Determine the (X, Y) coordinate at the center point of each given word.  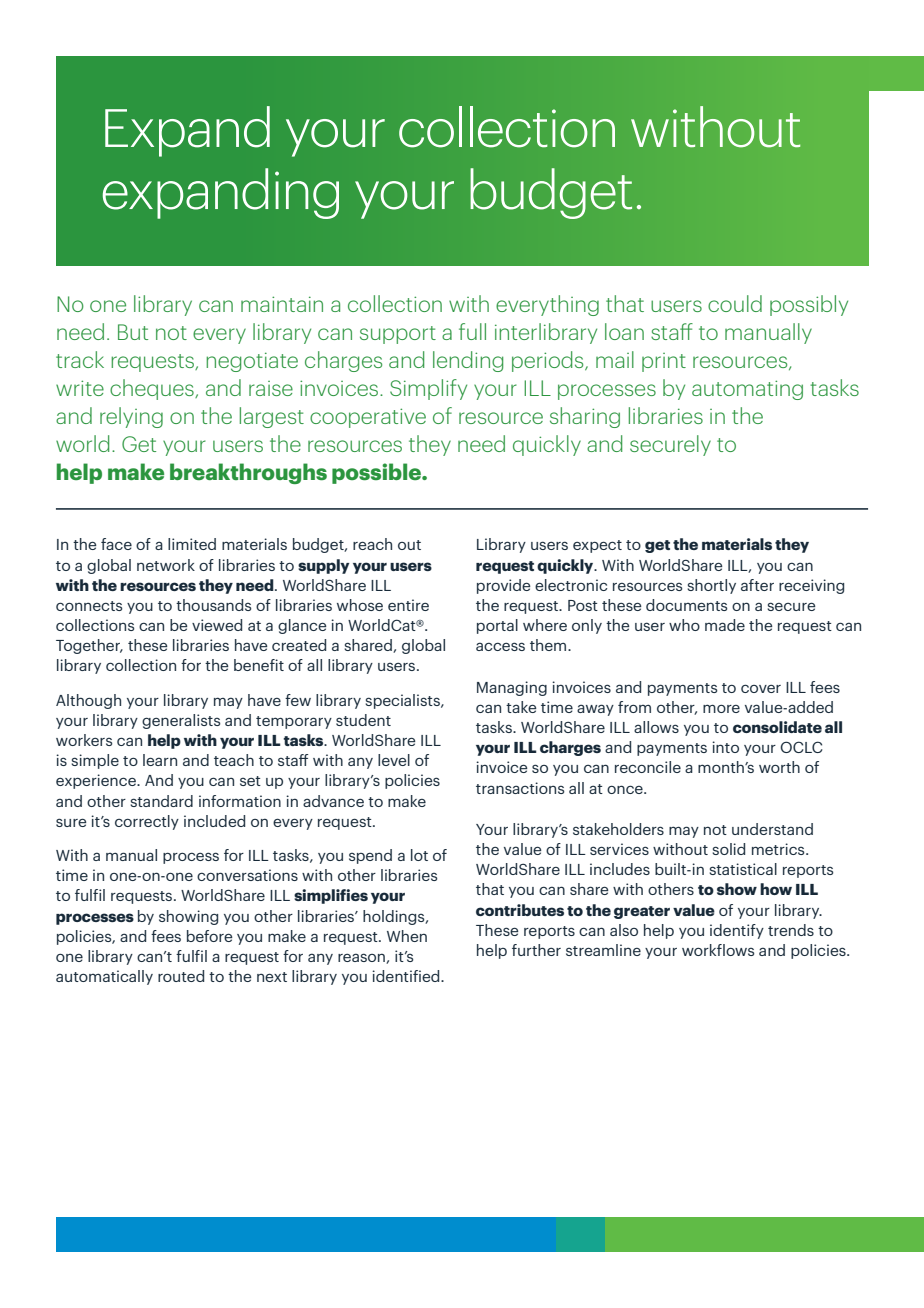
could (735, 303)
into (725, 747)
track (80, 359)
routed (181, 976)
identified (407, 976)
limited (192, 544)
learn (160, 760)
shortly (711, 586)
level (394, 760)
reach (372, 544)
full (472, 331)
